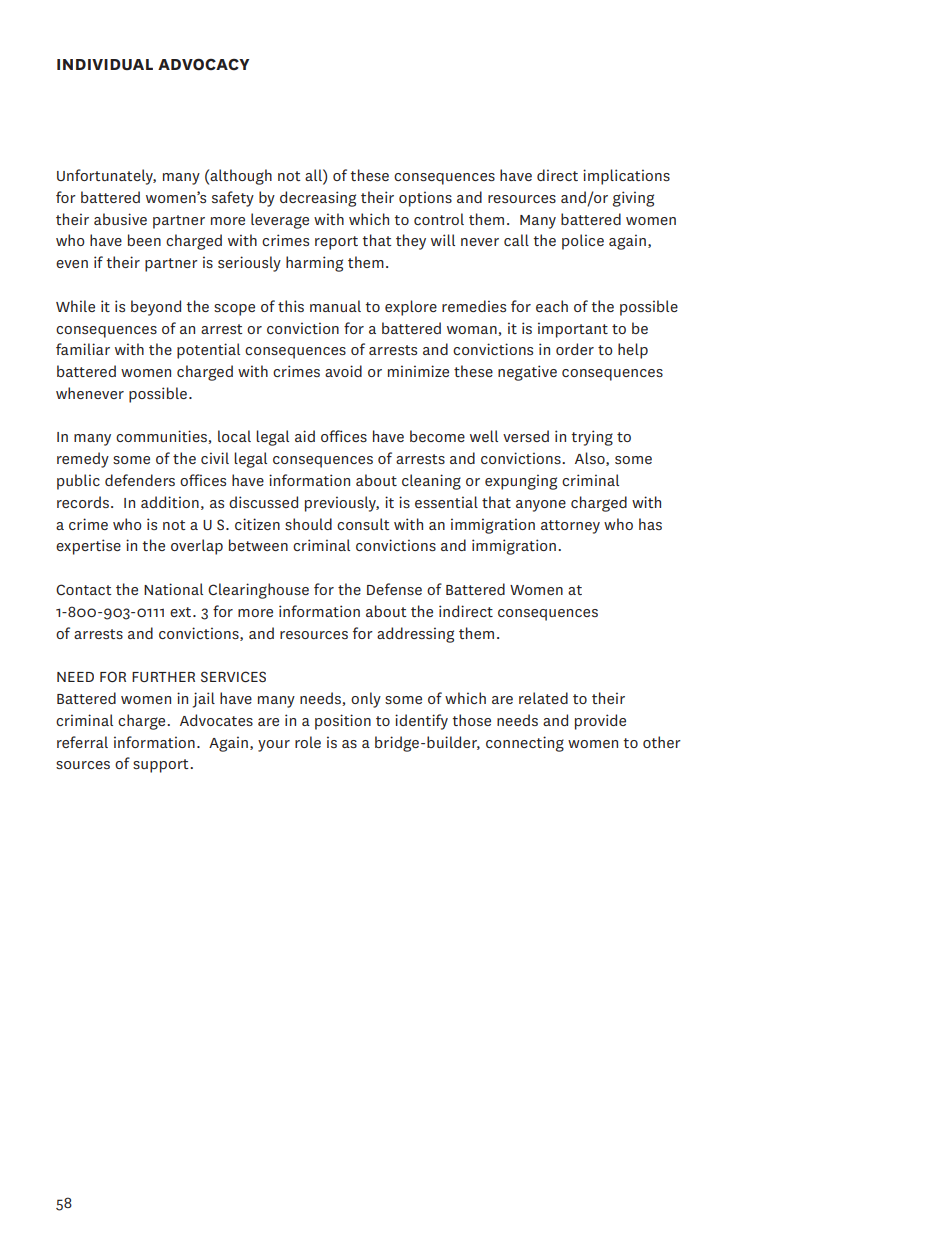  Describe the element at coordinates (343, 722) in the image. I see `position` at that location.
